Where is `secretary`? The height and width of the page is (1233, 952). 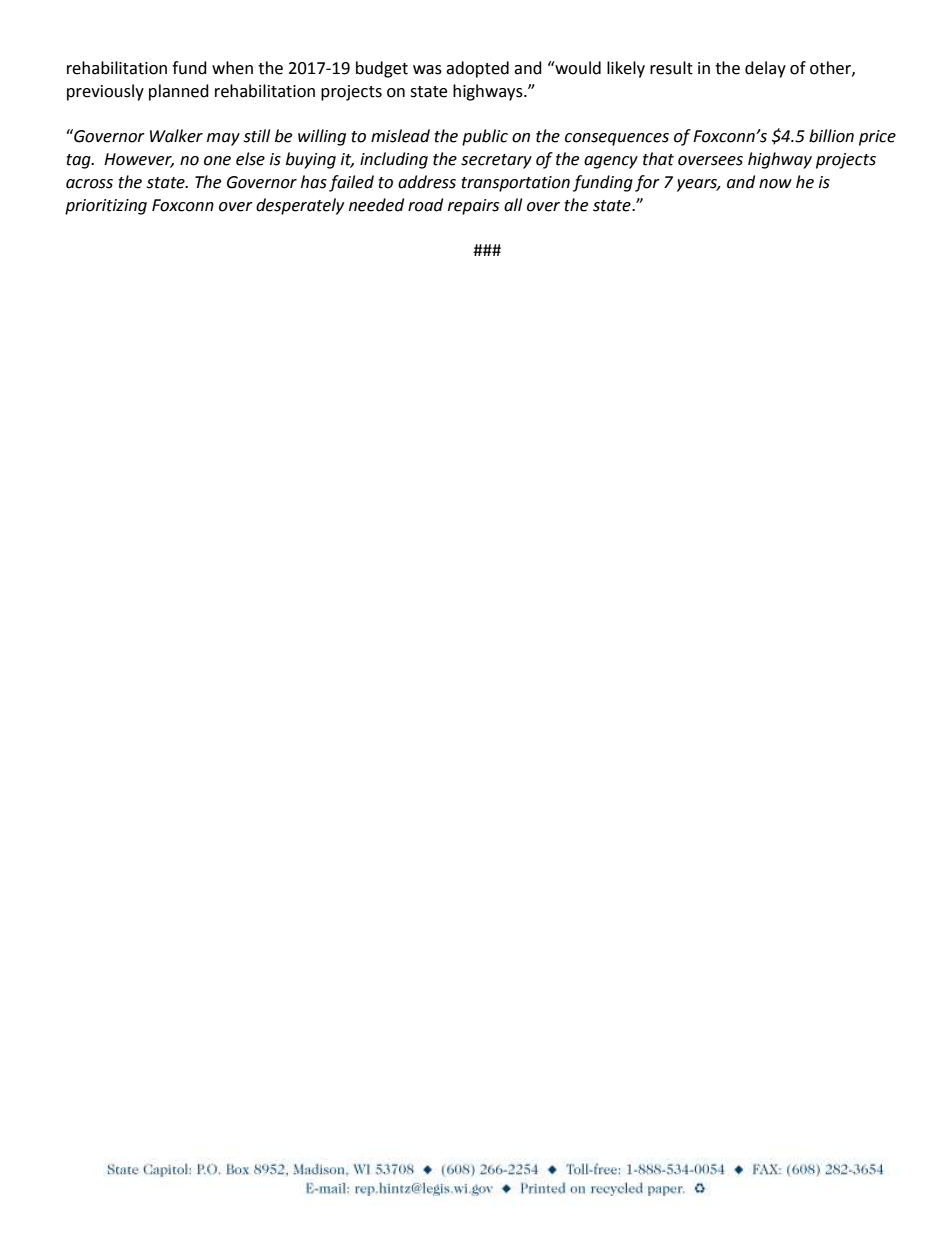 secretary is located at coordinates (496, 161).
